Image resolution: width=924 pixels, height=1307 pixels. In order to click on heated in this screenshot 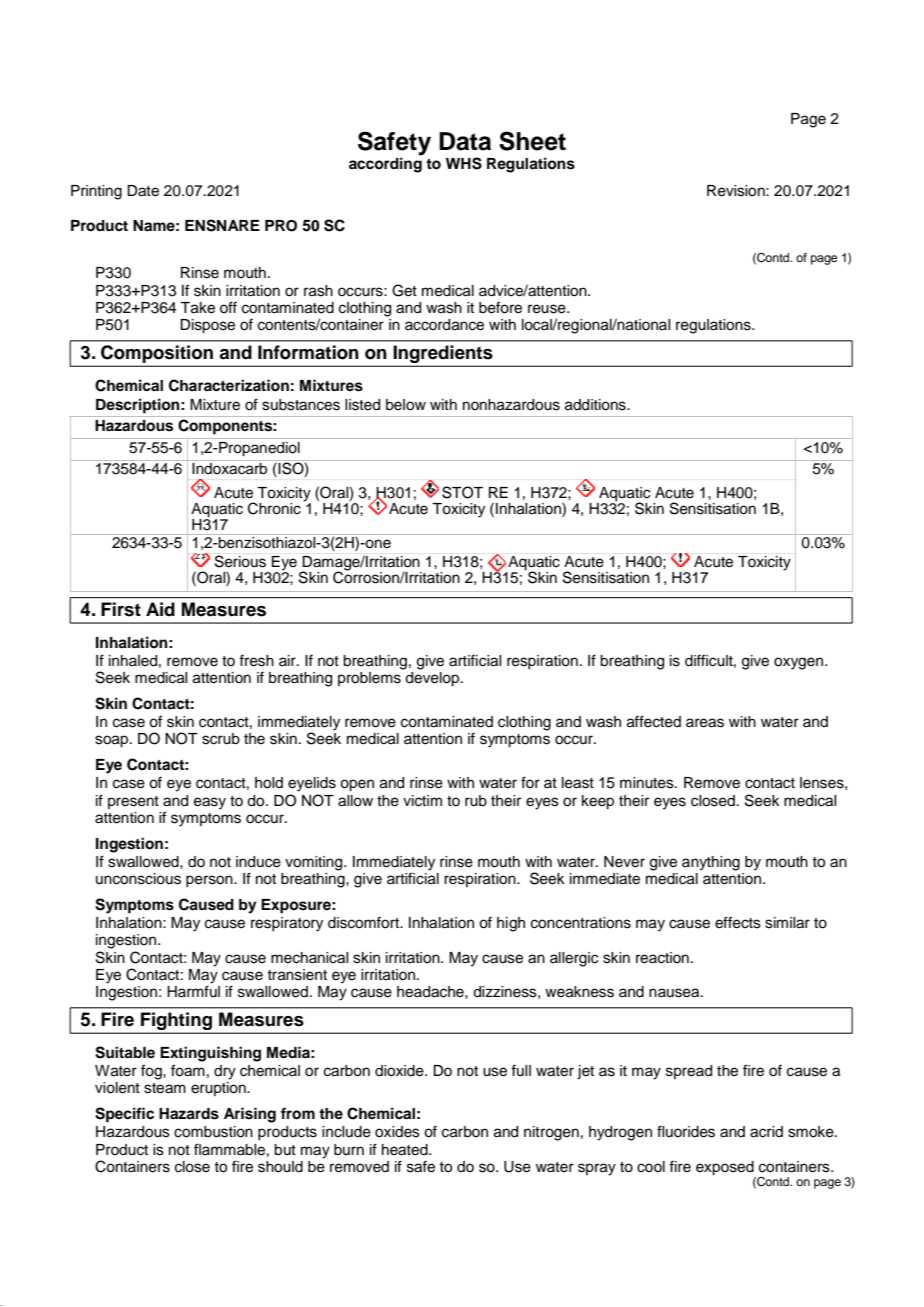, I will do `click(406, 1150)`.
